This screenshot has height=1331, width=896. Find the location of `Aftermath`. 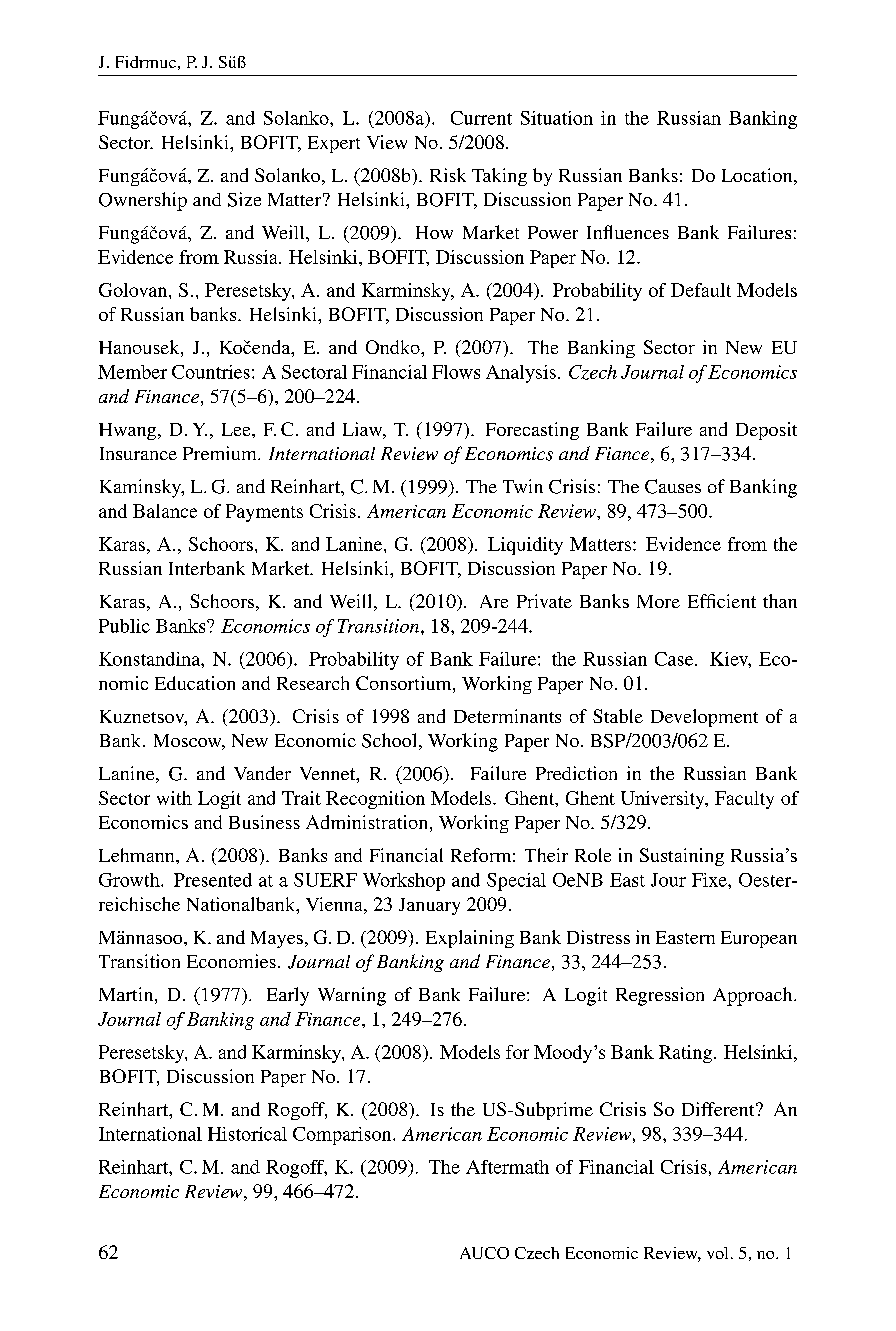

Aftermath is located at coordinates (507, 1167).
